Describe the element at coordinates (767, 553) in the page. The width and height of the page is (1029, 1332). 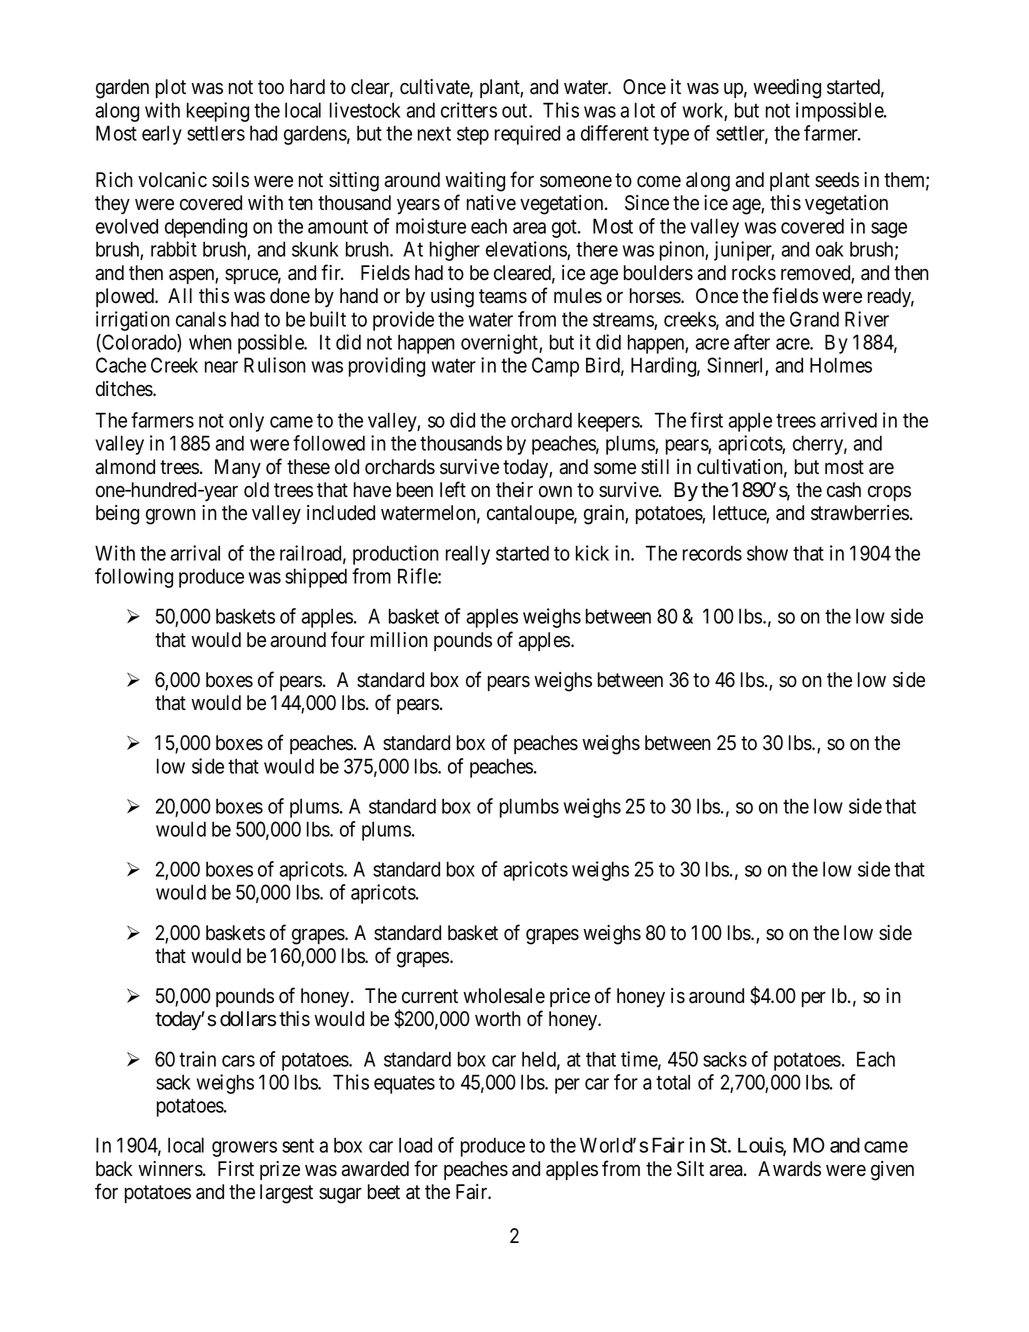
I see `show` at that location.
